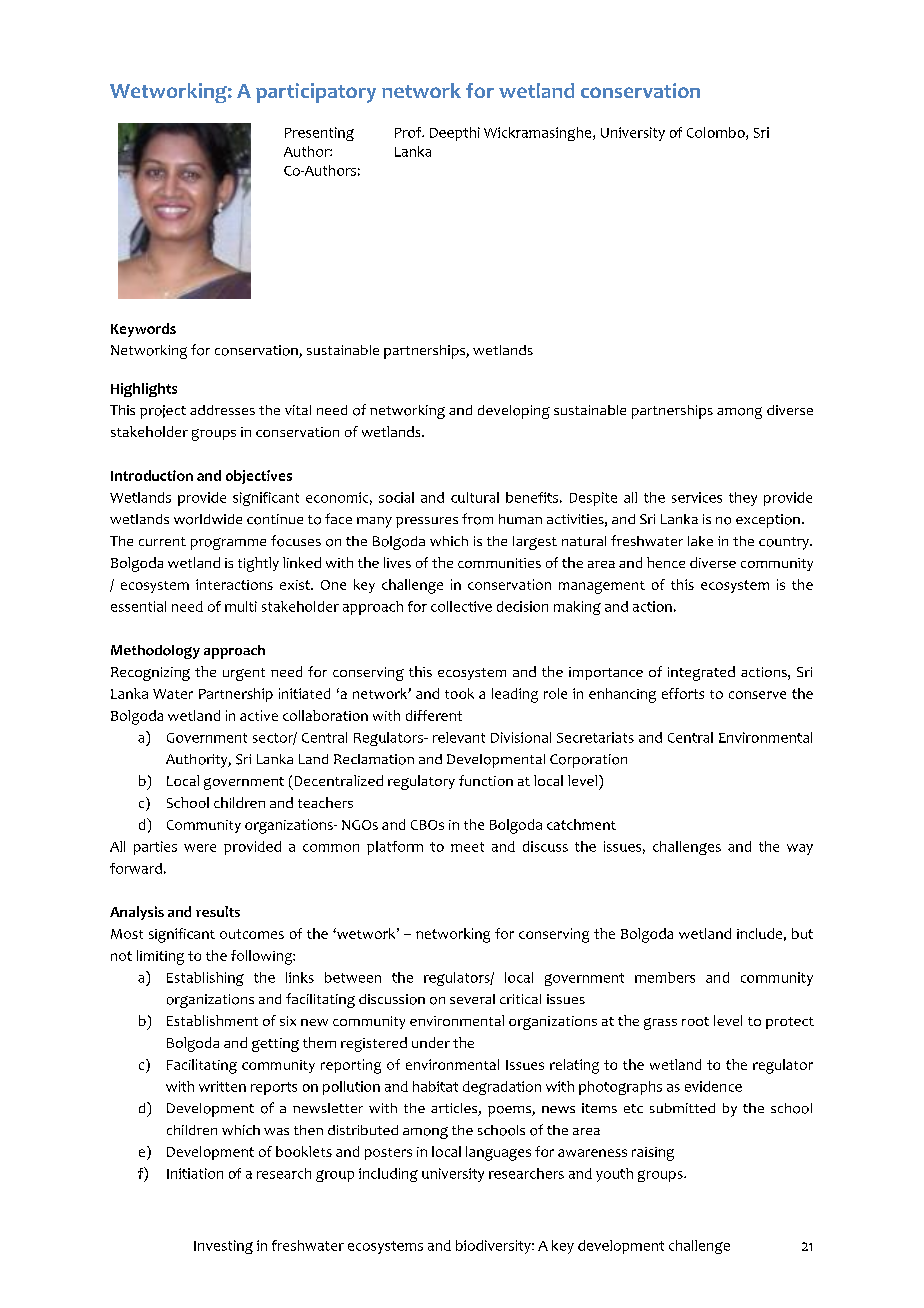  I want to click on Prof, so click(409, 132).
